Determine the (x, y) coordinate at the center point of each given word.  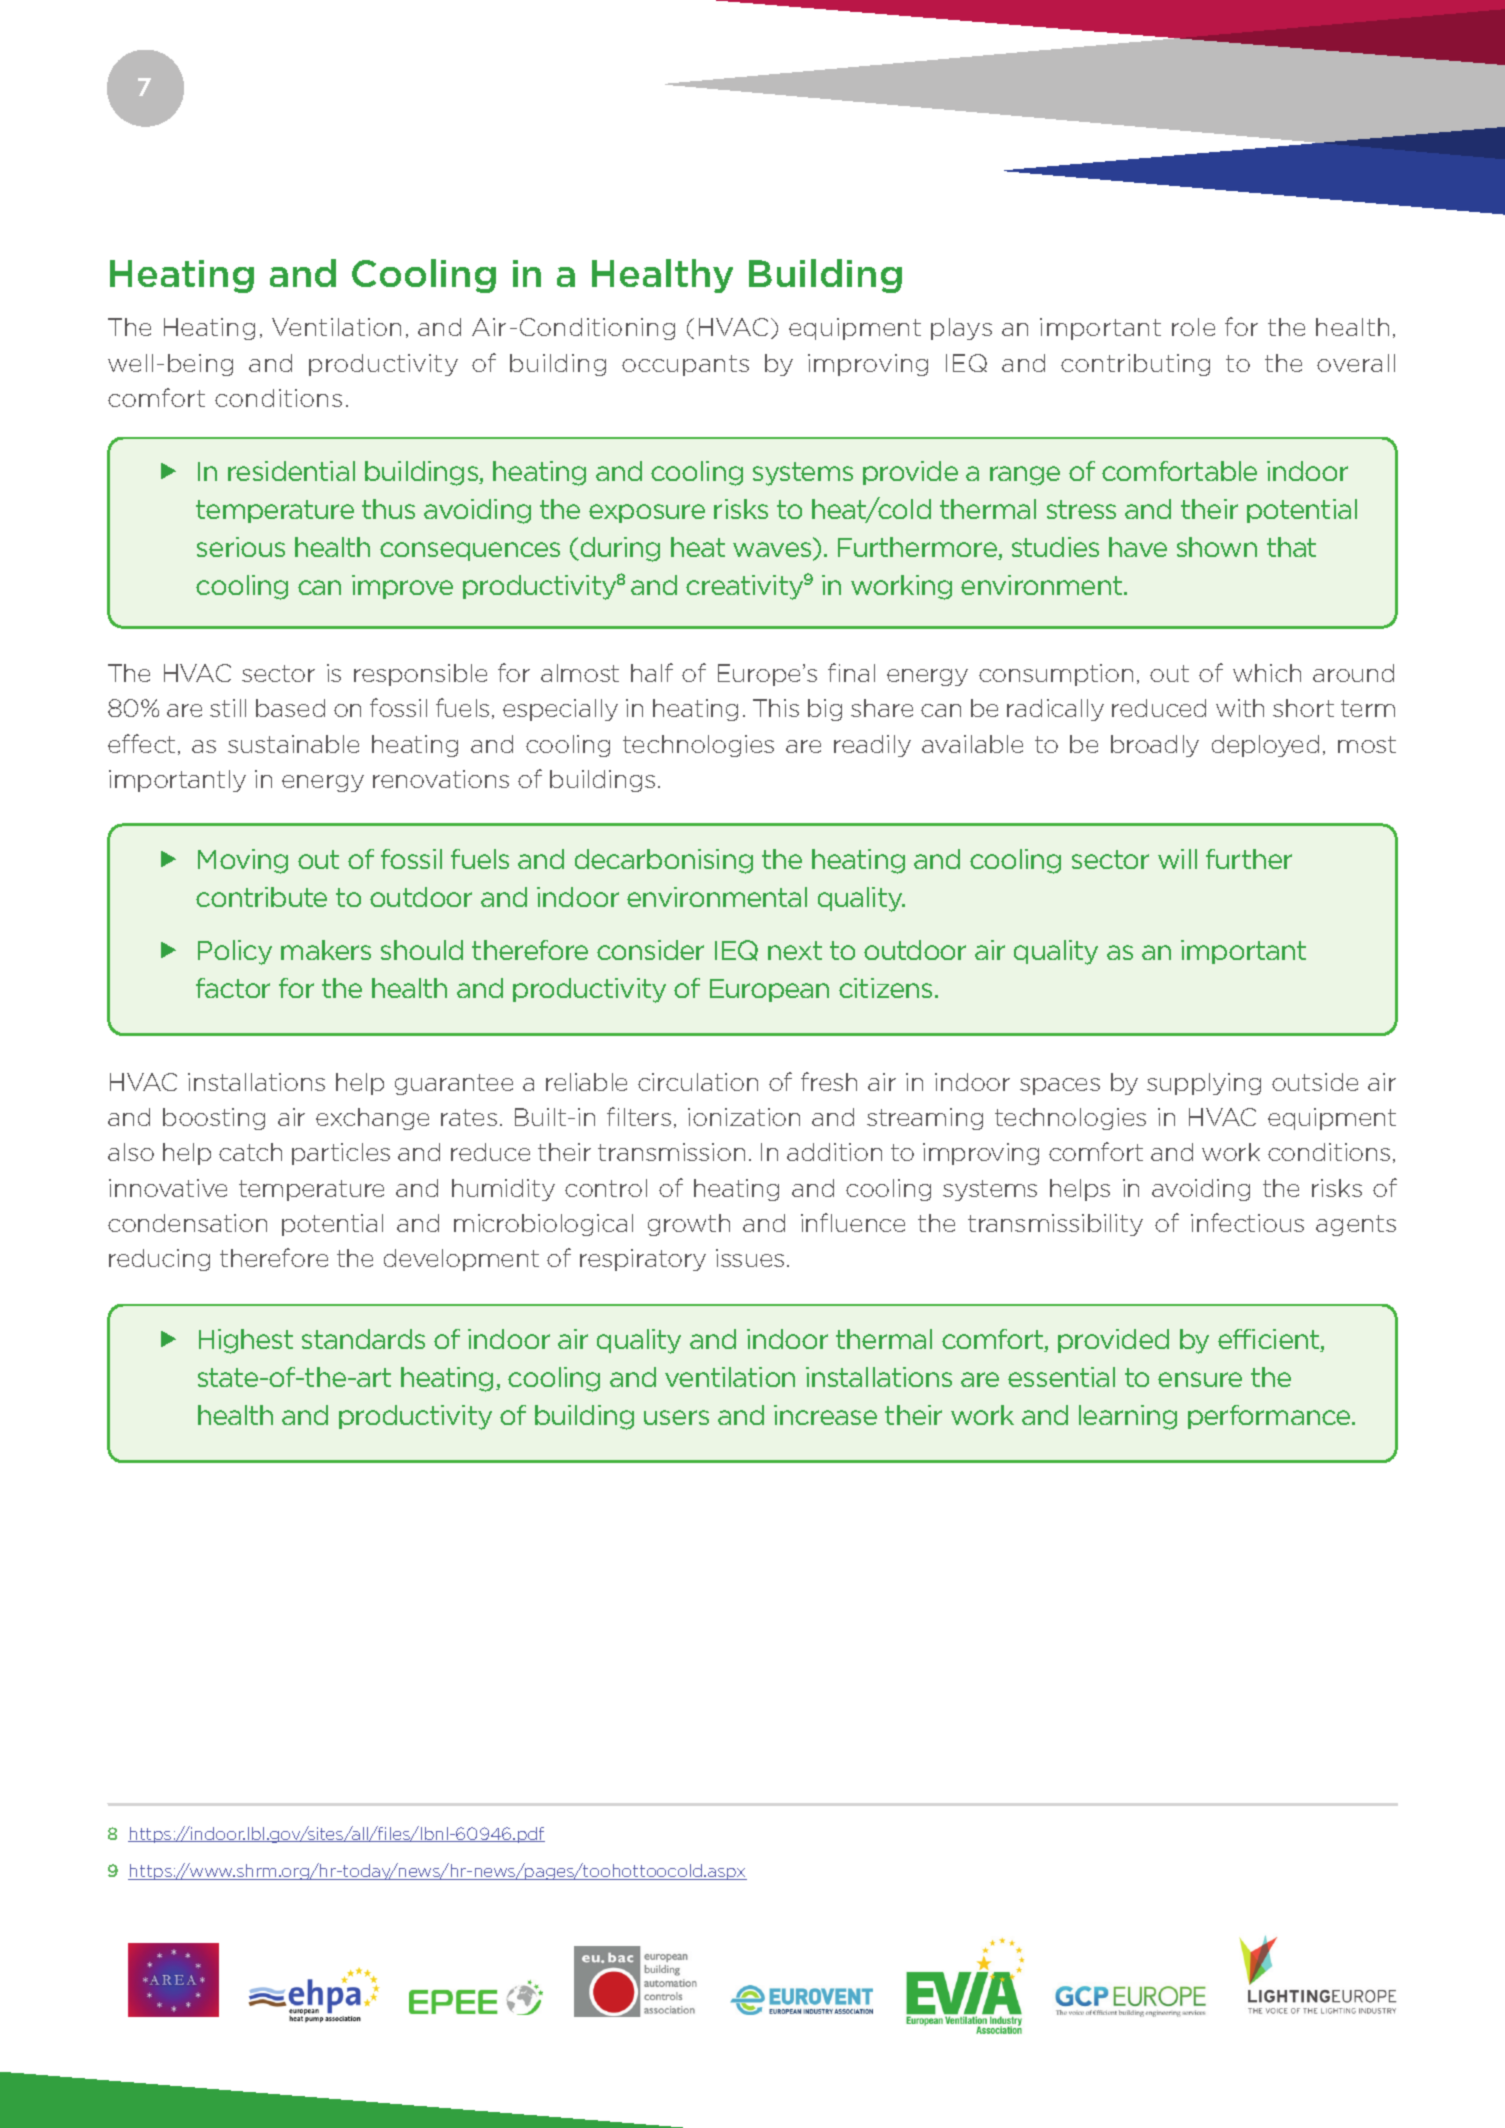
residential (291, 471)
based (290, 708)
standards (363, 1339)
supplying (1204, 1084)
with (1240, 708)
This (776, 708)
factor (233, 988)
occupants (685, 365)
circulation (698, 1082)
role (1193, 327)
